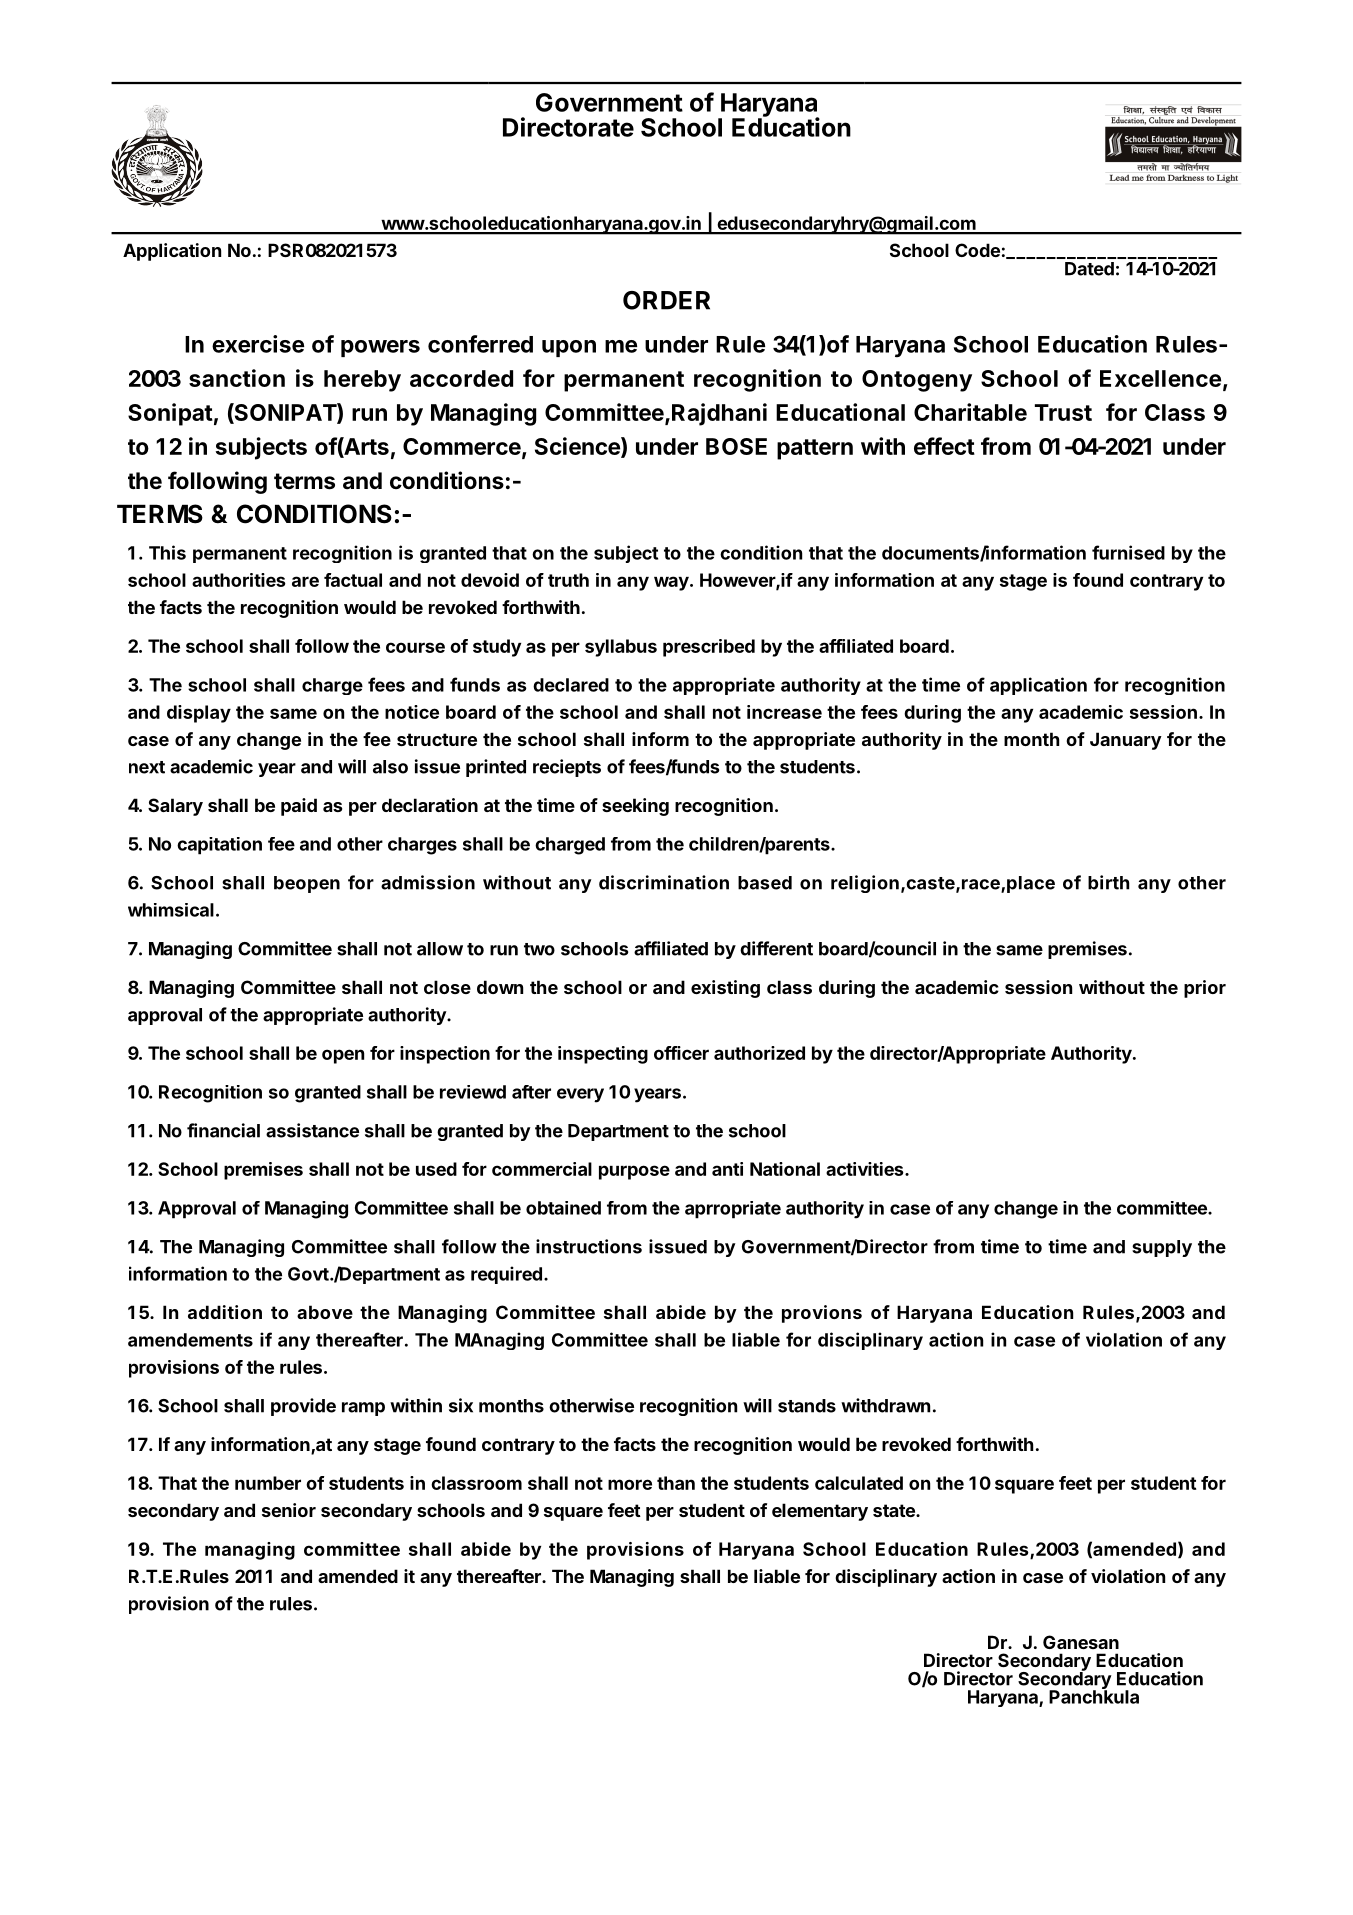 The width and height of the document is (1353, 1915). I want to click on supply, so click(1162, 1248).
